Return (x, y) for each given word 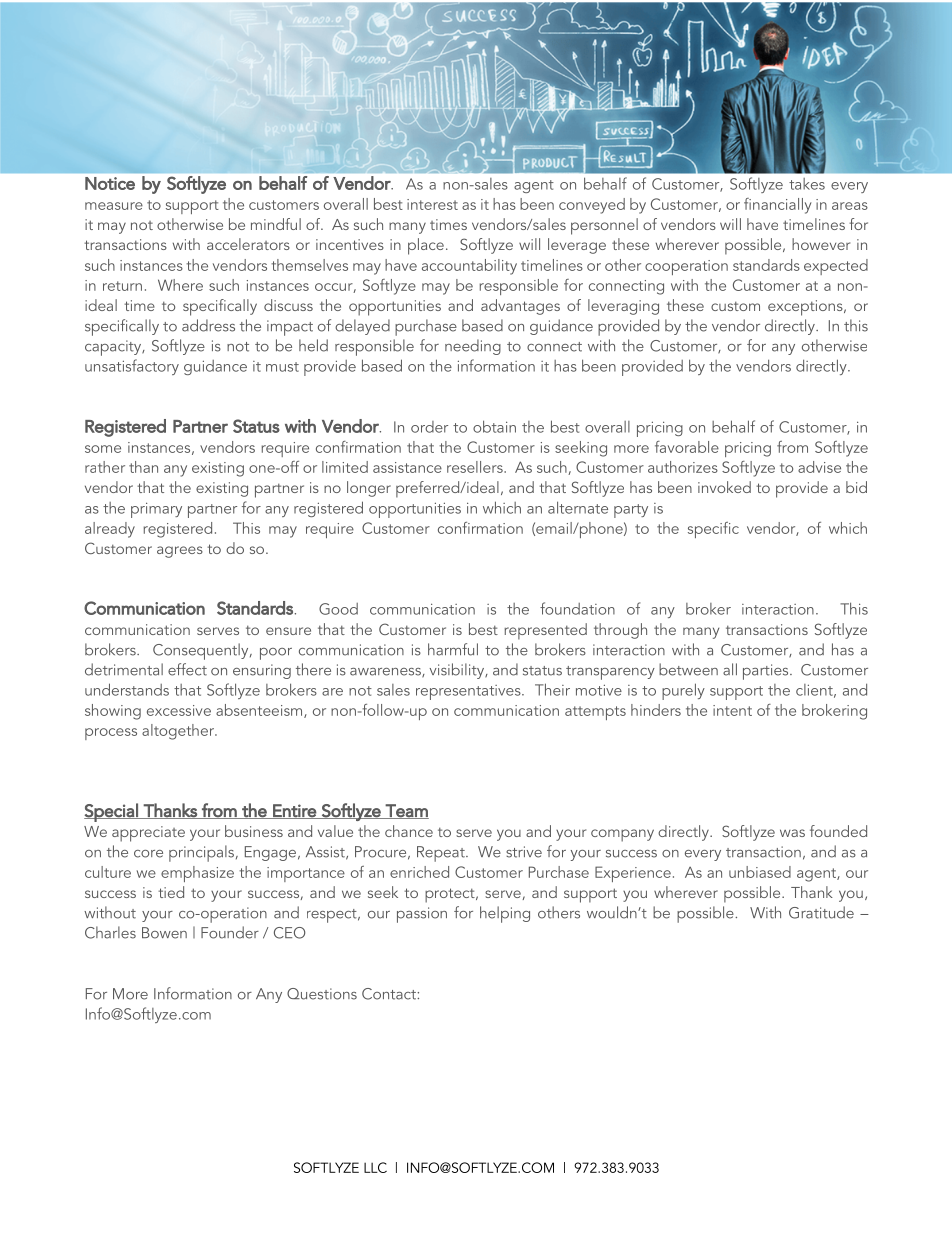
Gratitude (821, 912)
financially (777, 206)
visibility (457, 671)
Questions (322, 994)
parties (767, 672)
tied (171, 892)
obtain (494, 426)
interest (432, 204)
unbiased (760, 872)
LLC (375, 1167)
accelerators (248, 244)
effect (187, 669)
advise (819, 467)
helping (505, 914)
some (103, 449)
